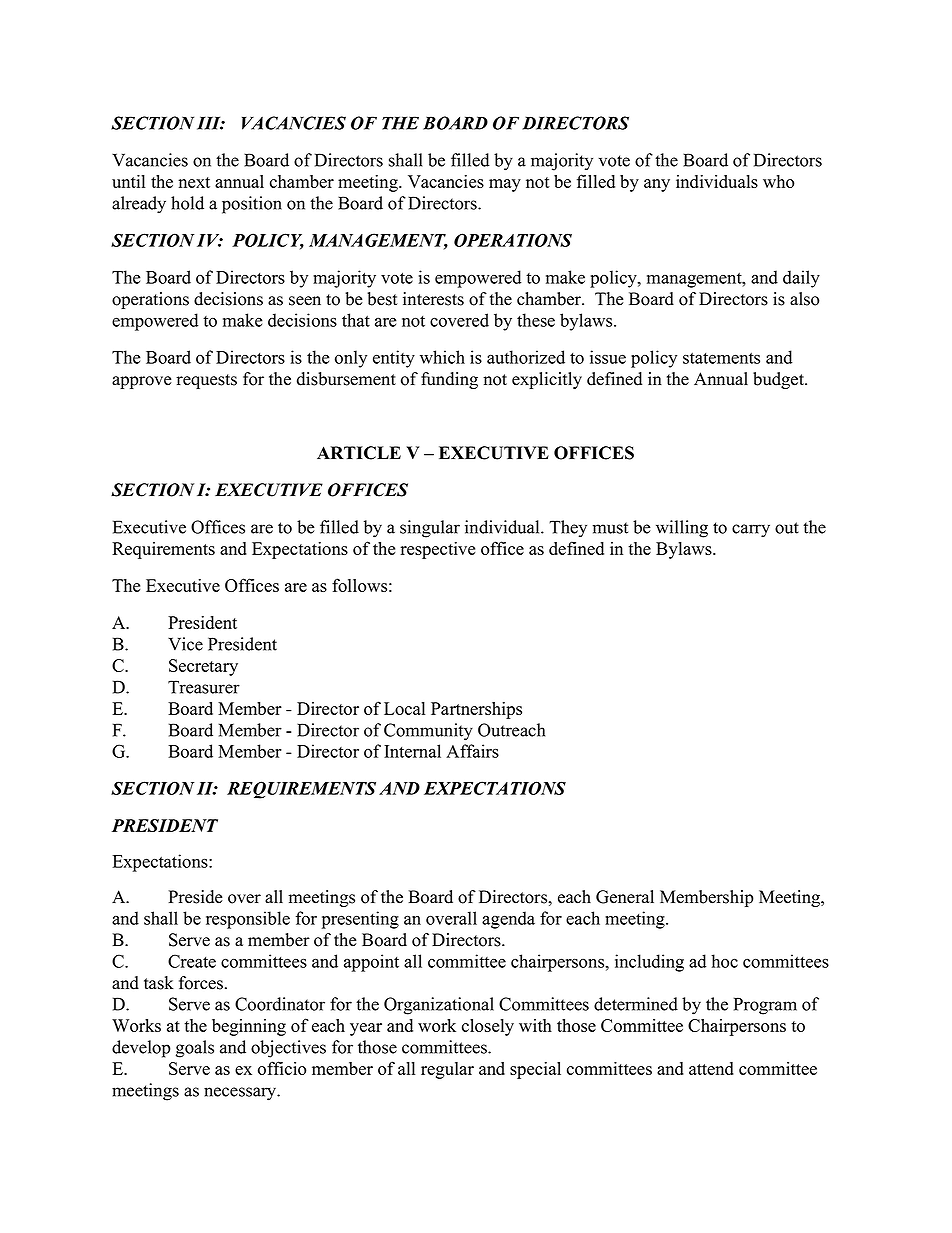 Image resolution: width=952 pixels, height=1233 pixels. What do you see at coordinates (195, 1049) in the document?
I see `goals` at bounding box center [195, 1049].
